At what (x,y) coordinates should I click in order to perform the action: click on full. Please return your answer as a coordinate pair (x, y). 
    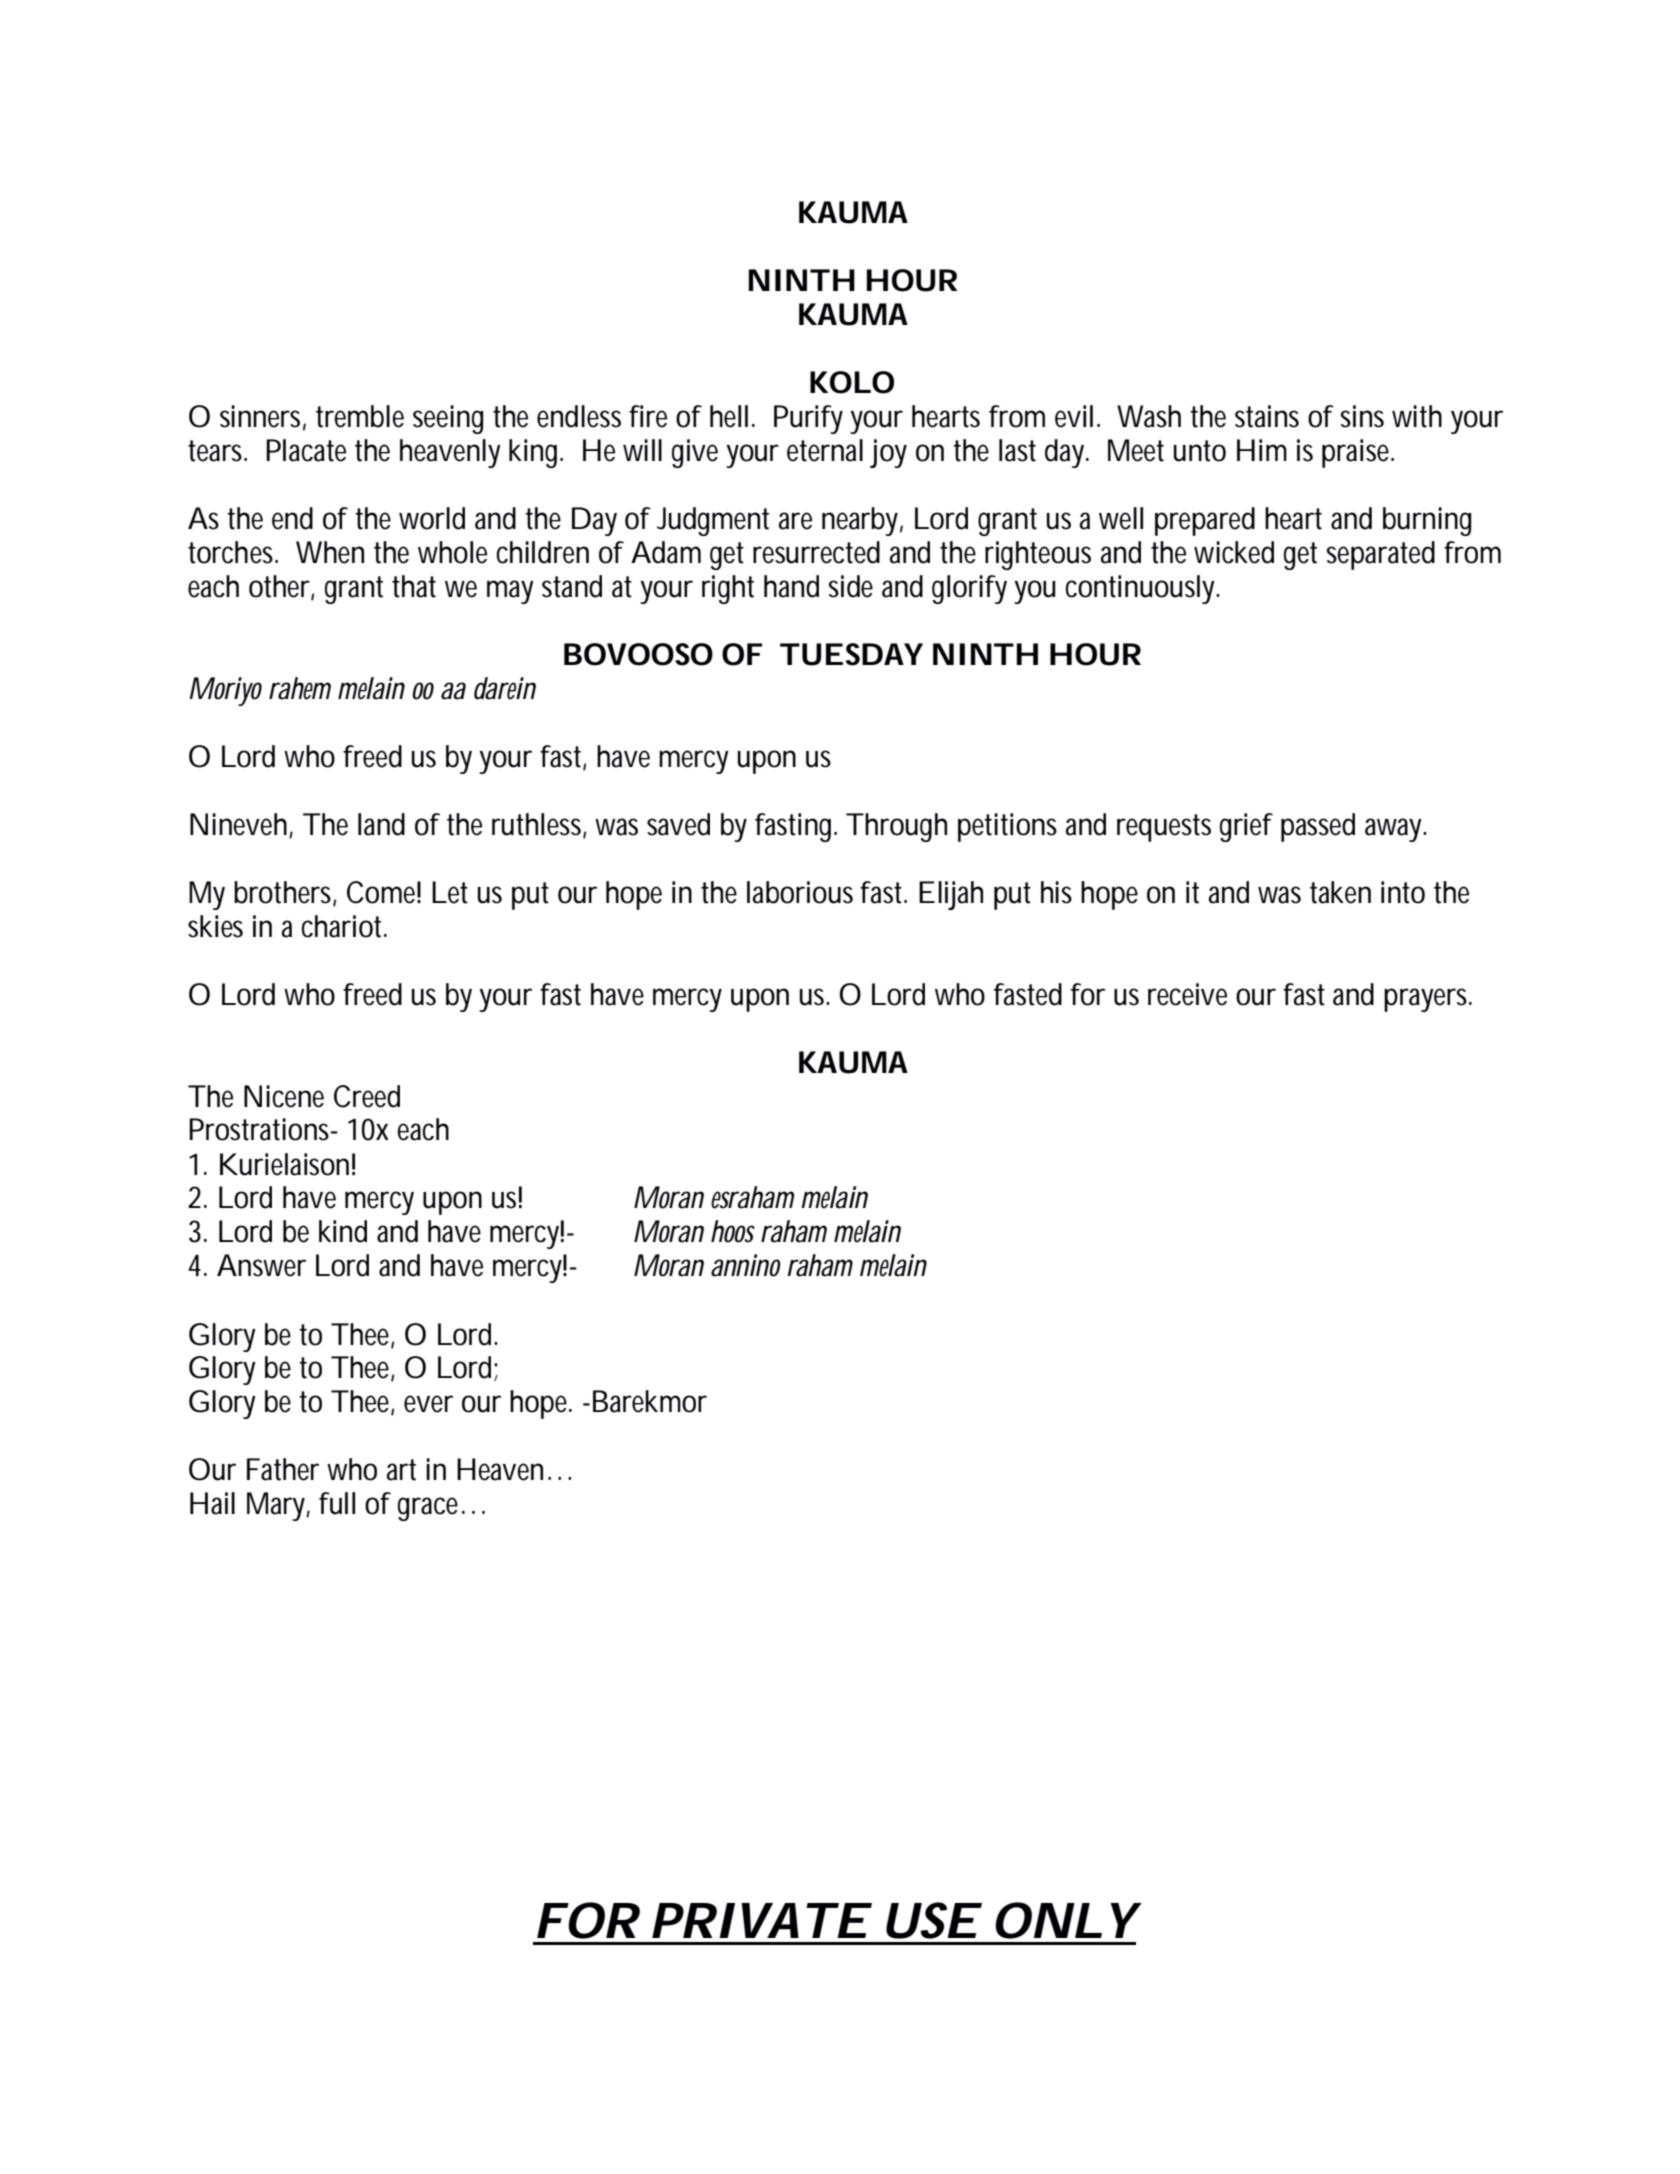
    Looking at the image, I should click on (337, 1503).
